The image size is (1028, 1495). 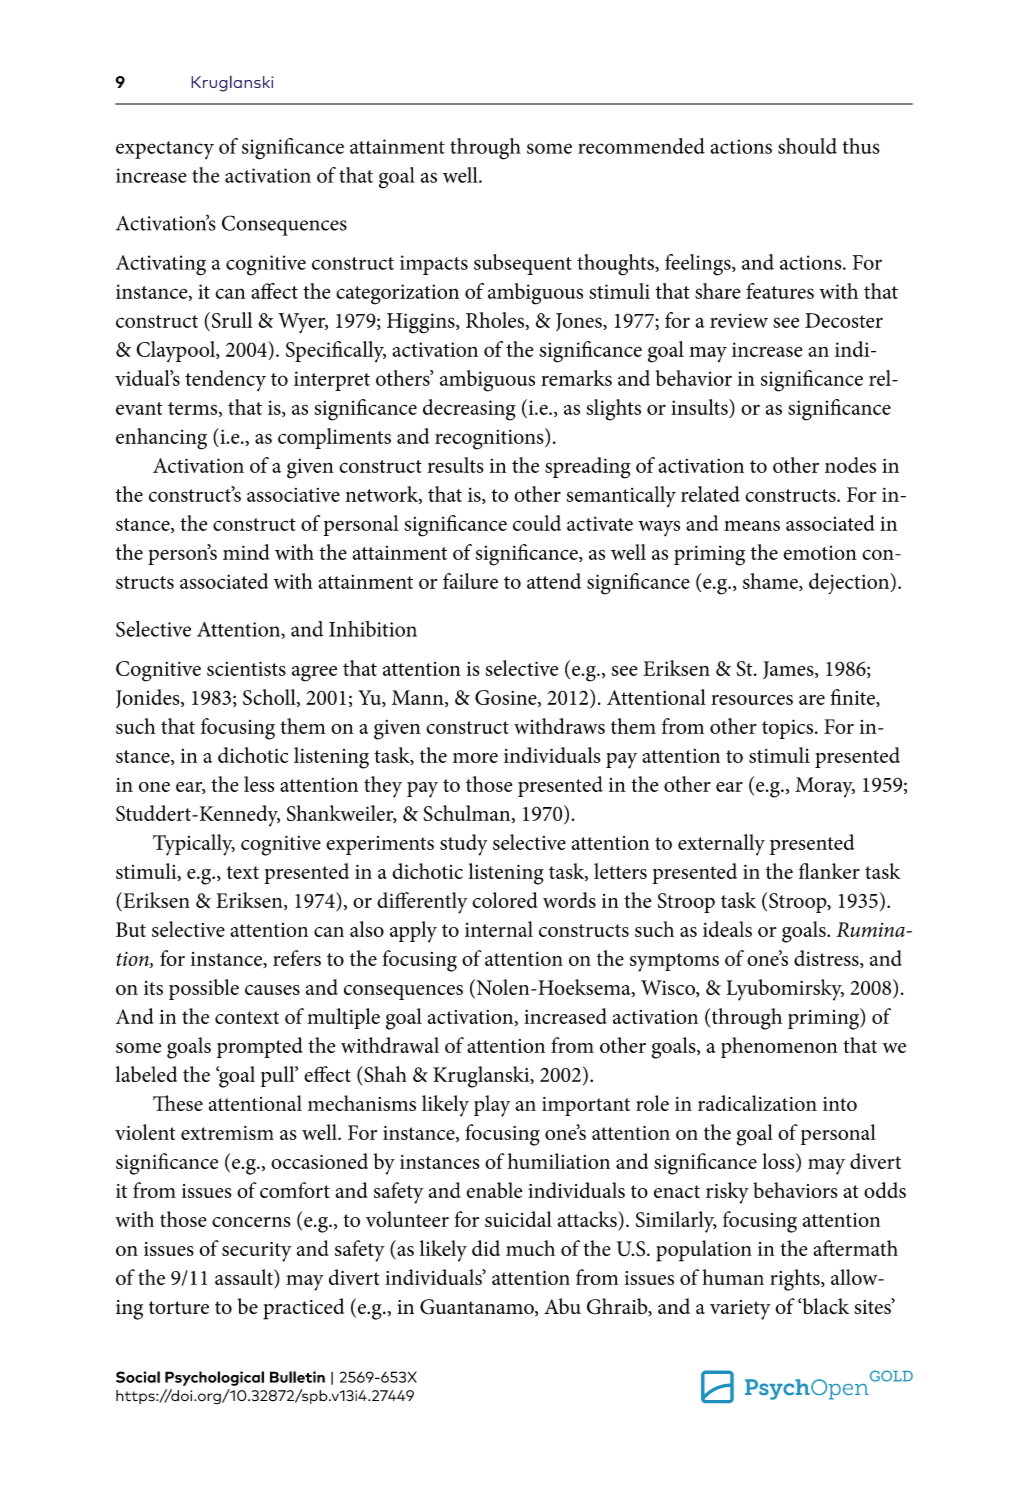 I want to click on less, so click(x=259, y=784).
